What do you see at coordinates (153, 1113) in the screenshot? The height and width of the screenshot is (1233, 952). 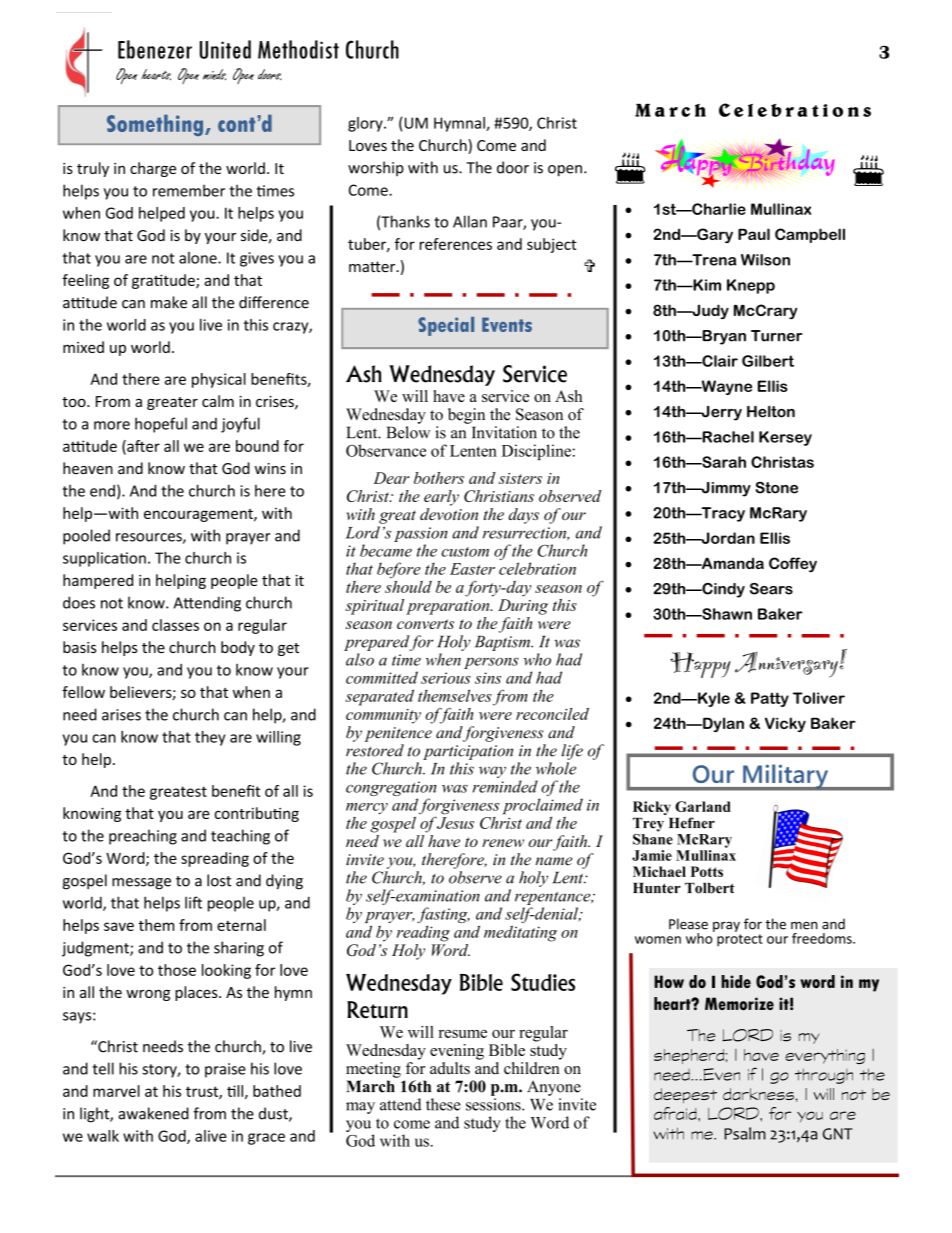 I see `awakened` at bounding box center [153, 1113].
